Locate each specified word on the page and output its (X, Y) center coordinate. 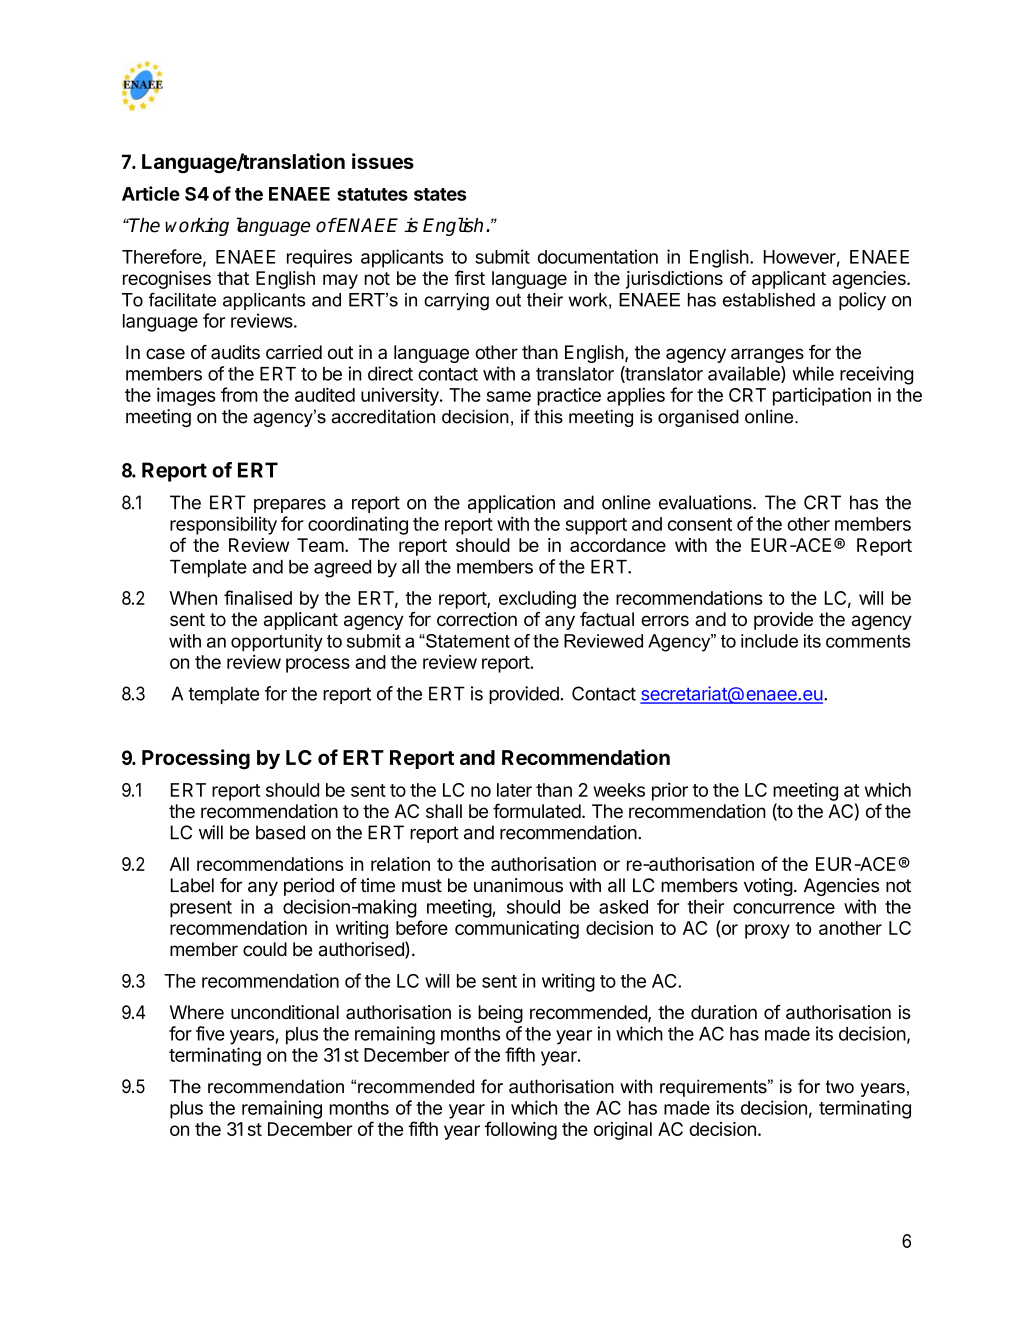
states (440, 194)
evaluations (706, 502)
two (840, 1087)
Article (151, 193)
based (280, 832)
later (514, 790)
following (521, 1130)
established (769, 300)
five (210, 1033)
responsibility (223, 525)
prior (670, 791)
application (511, 504)
